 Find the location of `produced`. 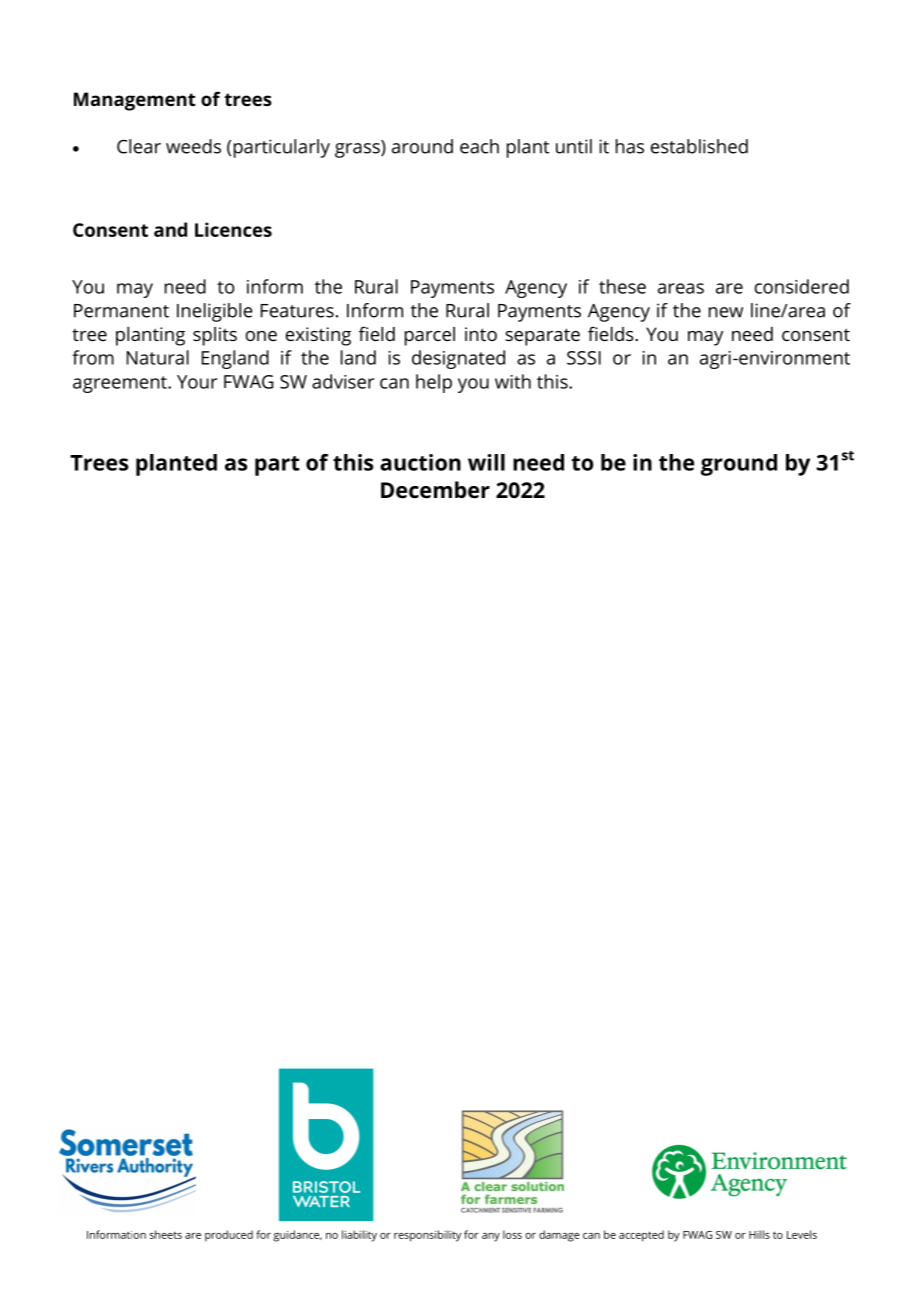

produced is located at coordinates (229, 1236).
